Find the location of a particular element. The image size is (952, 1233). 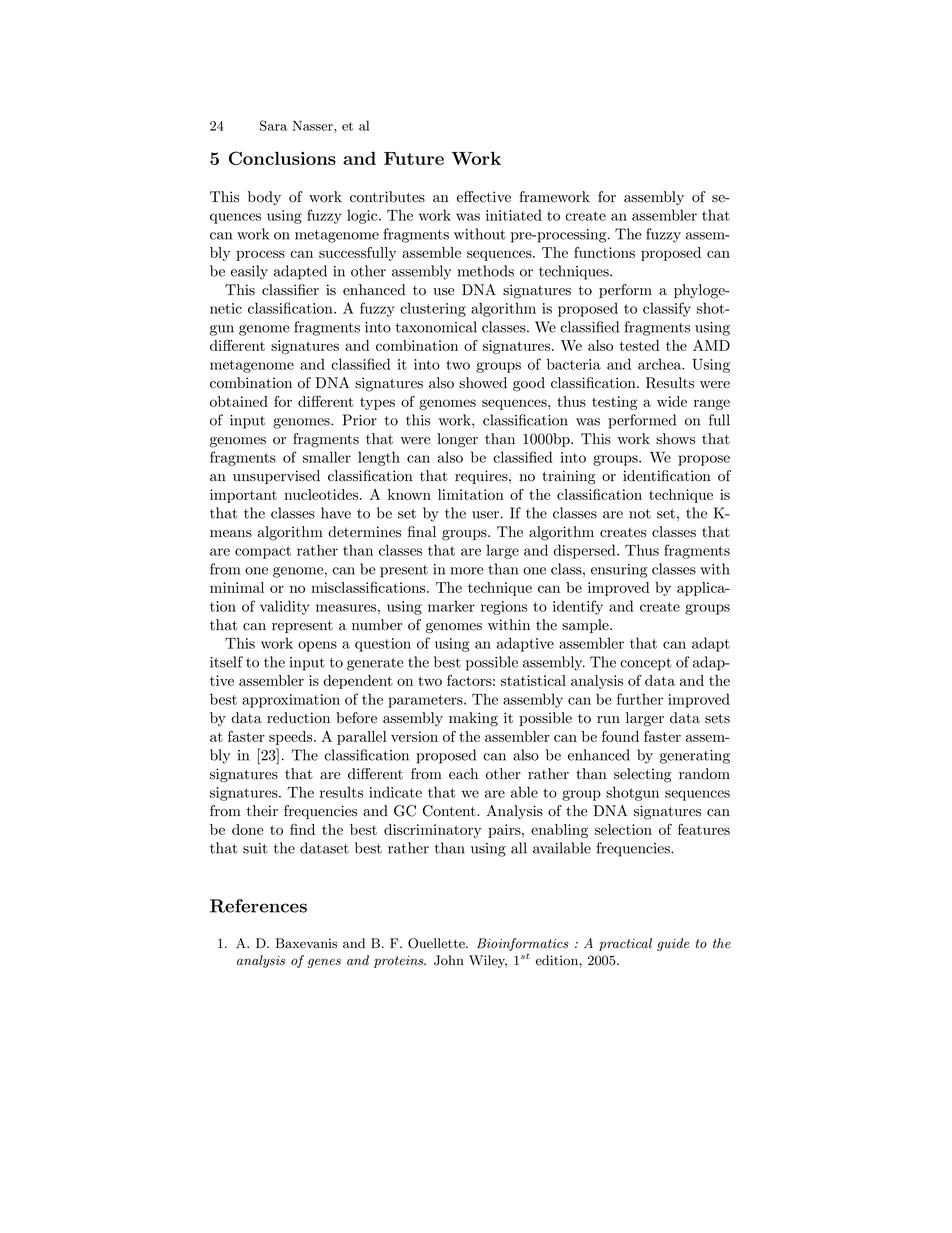

Future is located at coordinates (414, 158).
